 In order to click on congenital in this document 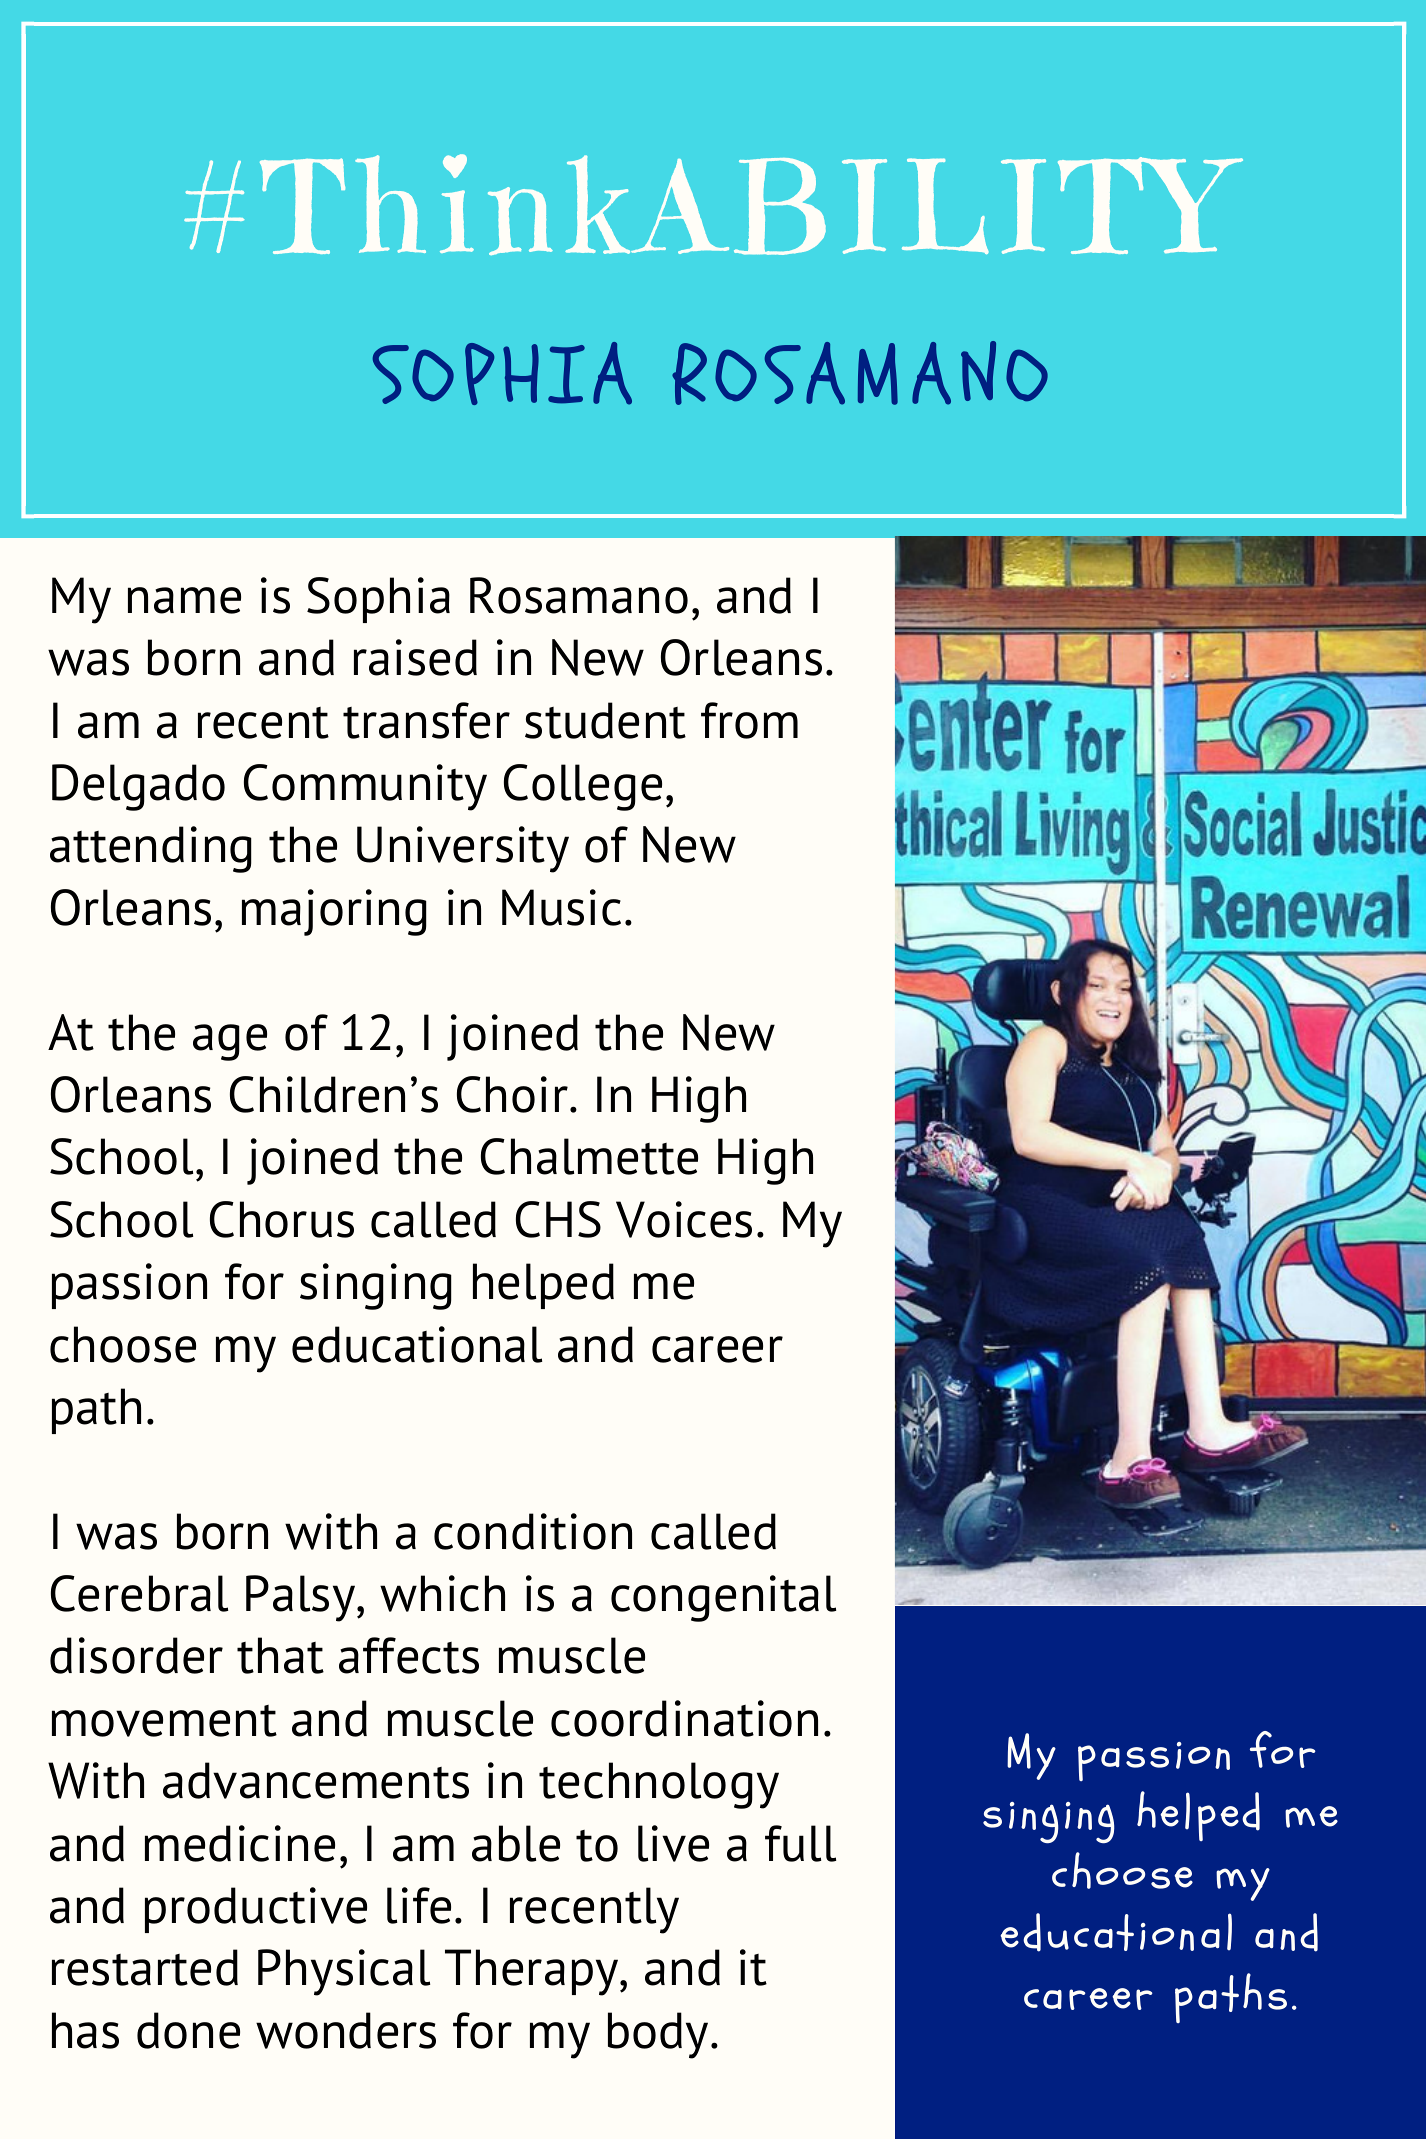, I will do `click(723, 1598)`.
